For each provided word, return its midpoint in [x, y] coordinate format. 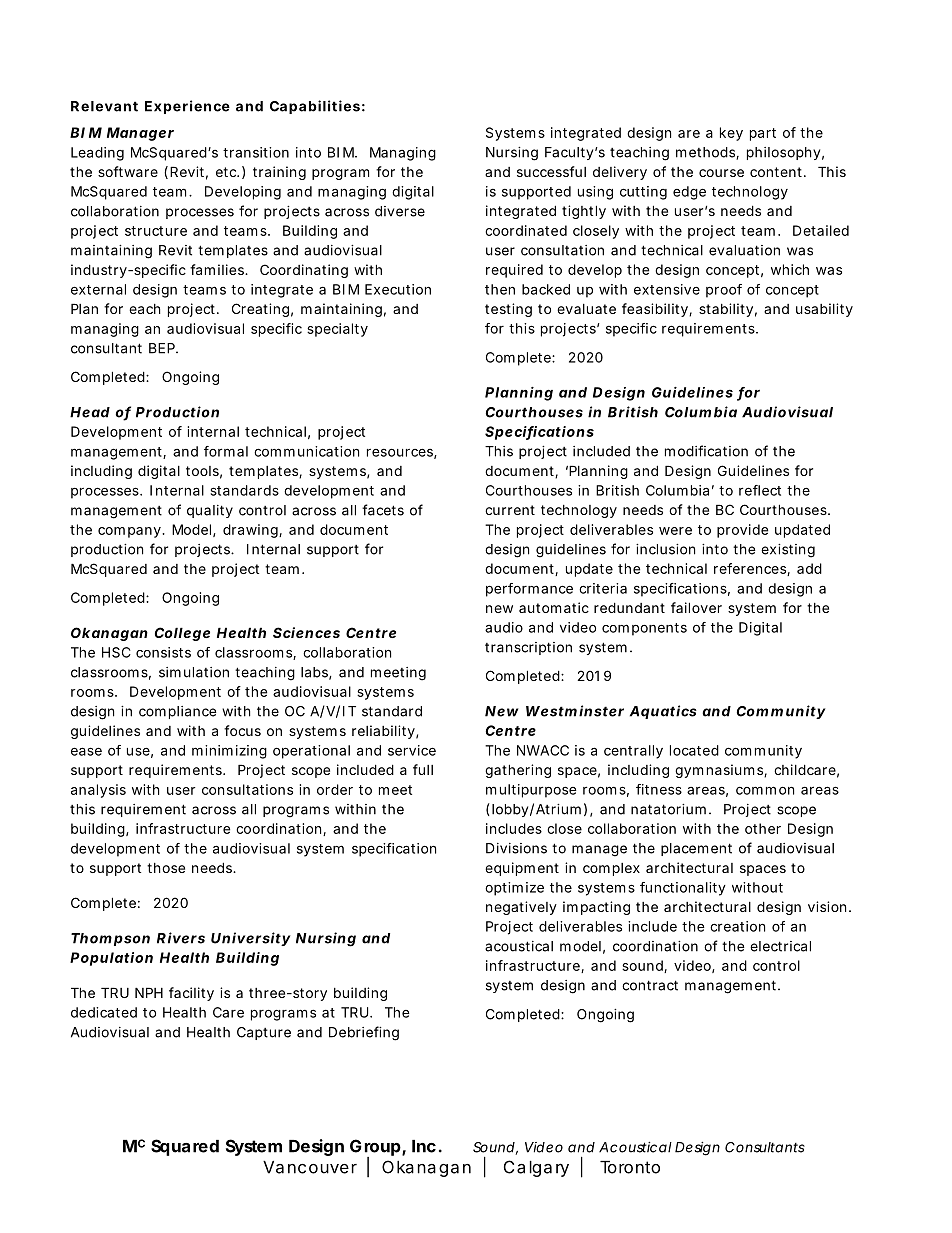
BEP [163, 348]
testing [508, 310]
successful [551, 171]
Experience [187, 107]
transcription [528, 648]
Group [375, 1148]
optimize [514, 889]
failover [696, 607]
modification [706, 451]
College [182, 634]
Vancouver [310, 1167]
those [166, 868]
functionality [683, 889]
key [731, 134]
